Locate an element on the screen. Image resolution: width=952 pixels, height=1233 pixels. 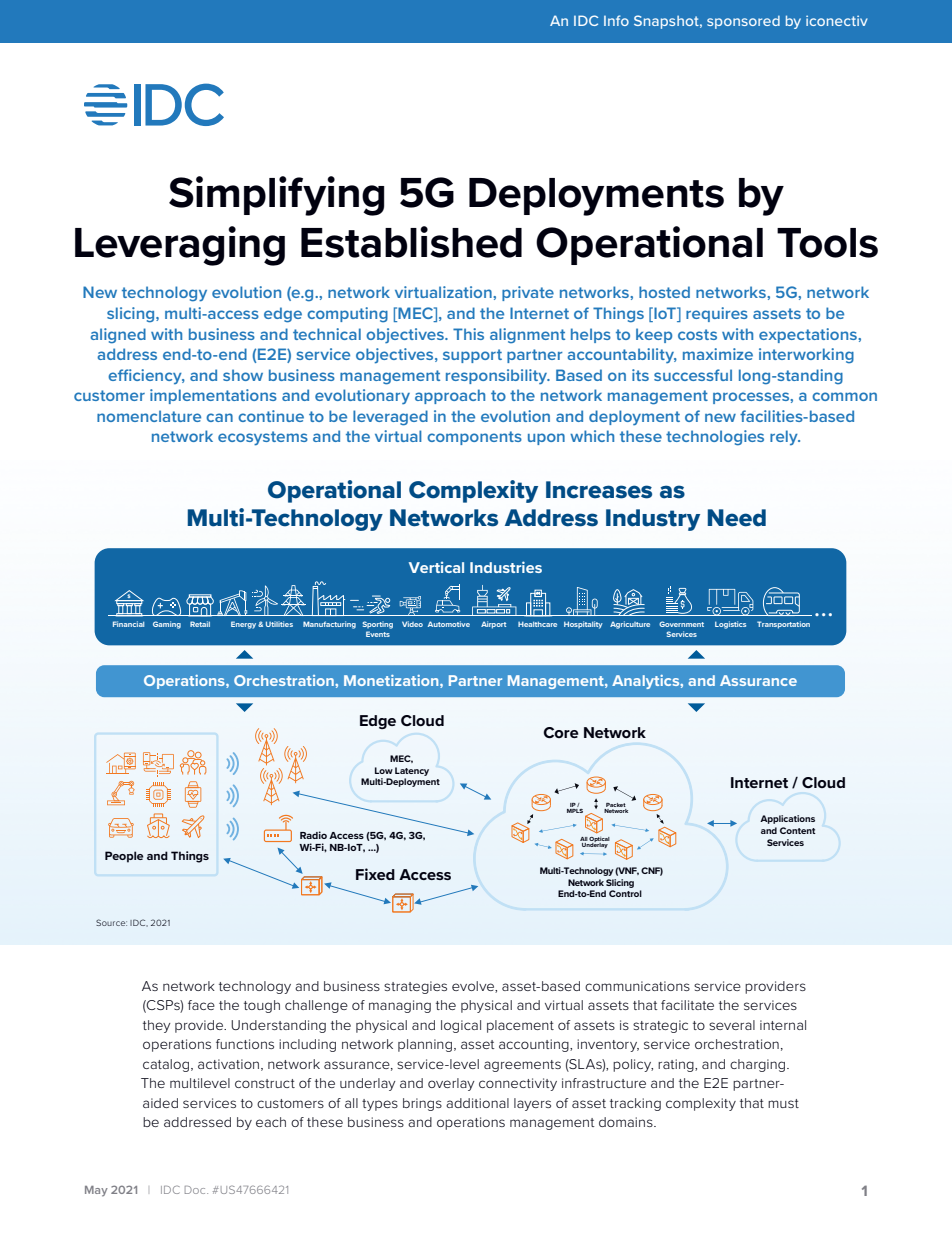
Simplifying is located at coordinates (276, 196).
